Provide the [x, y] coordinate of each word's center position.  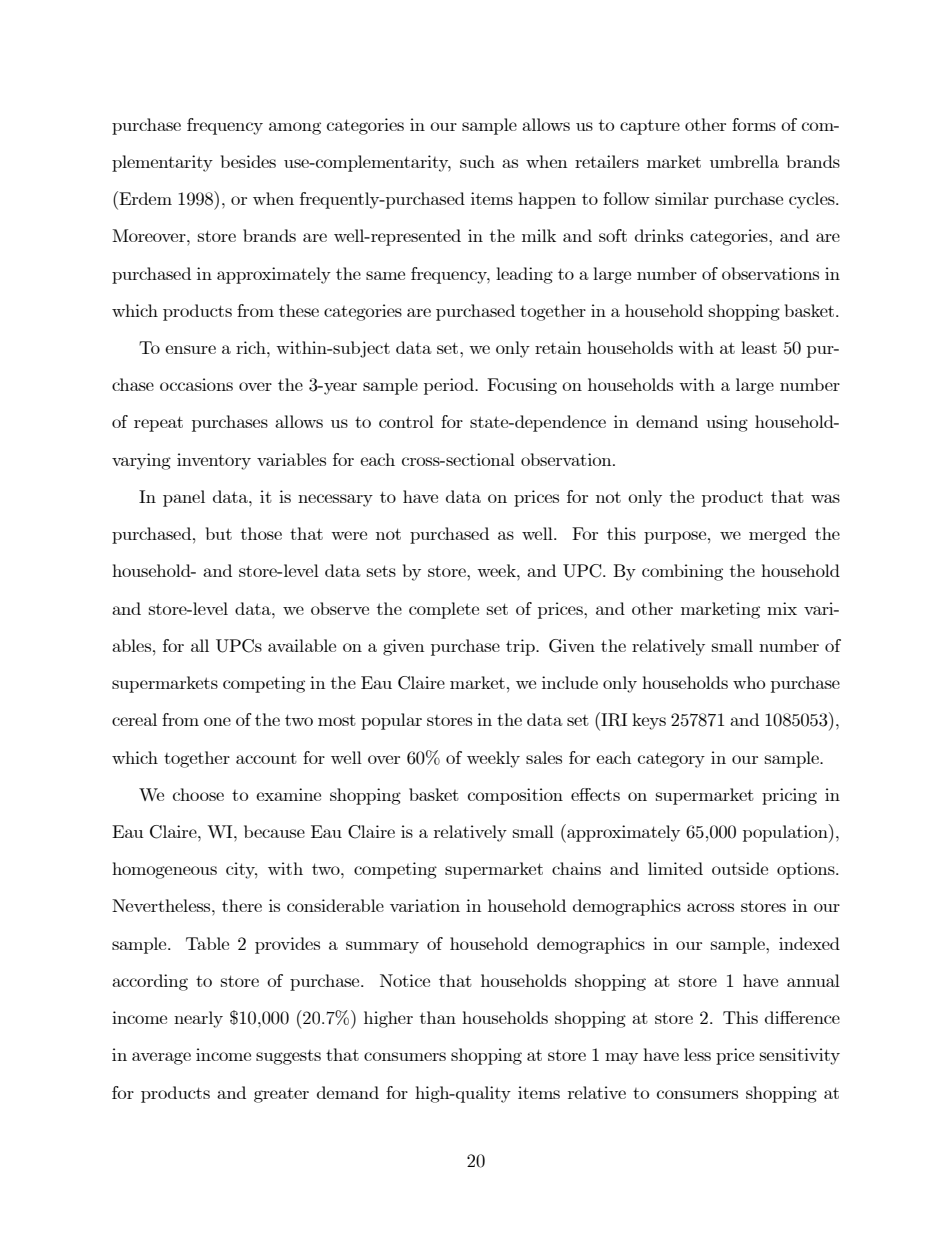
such [477, 161]
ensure [190, 349]
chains [576, 868]
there [242, 905]
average [161, 1058]
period [450, 386]
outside [740, 868]
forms [754, 124]
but [219, 533]
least [759, 347]
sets [381, 571]
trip [521, 647]
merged [777, 535]
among [295, 128]
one [217, 721]
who [749, 682]
